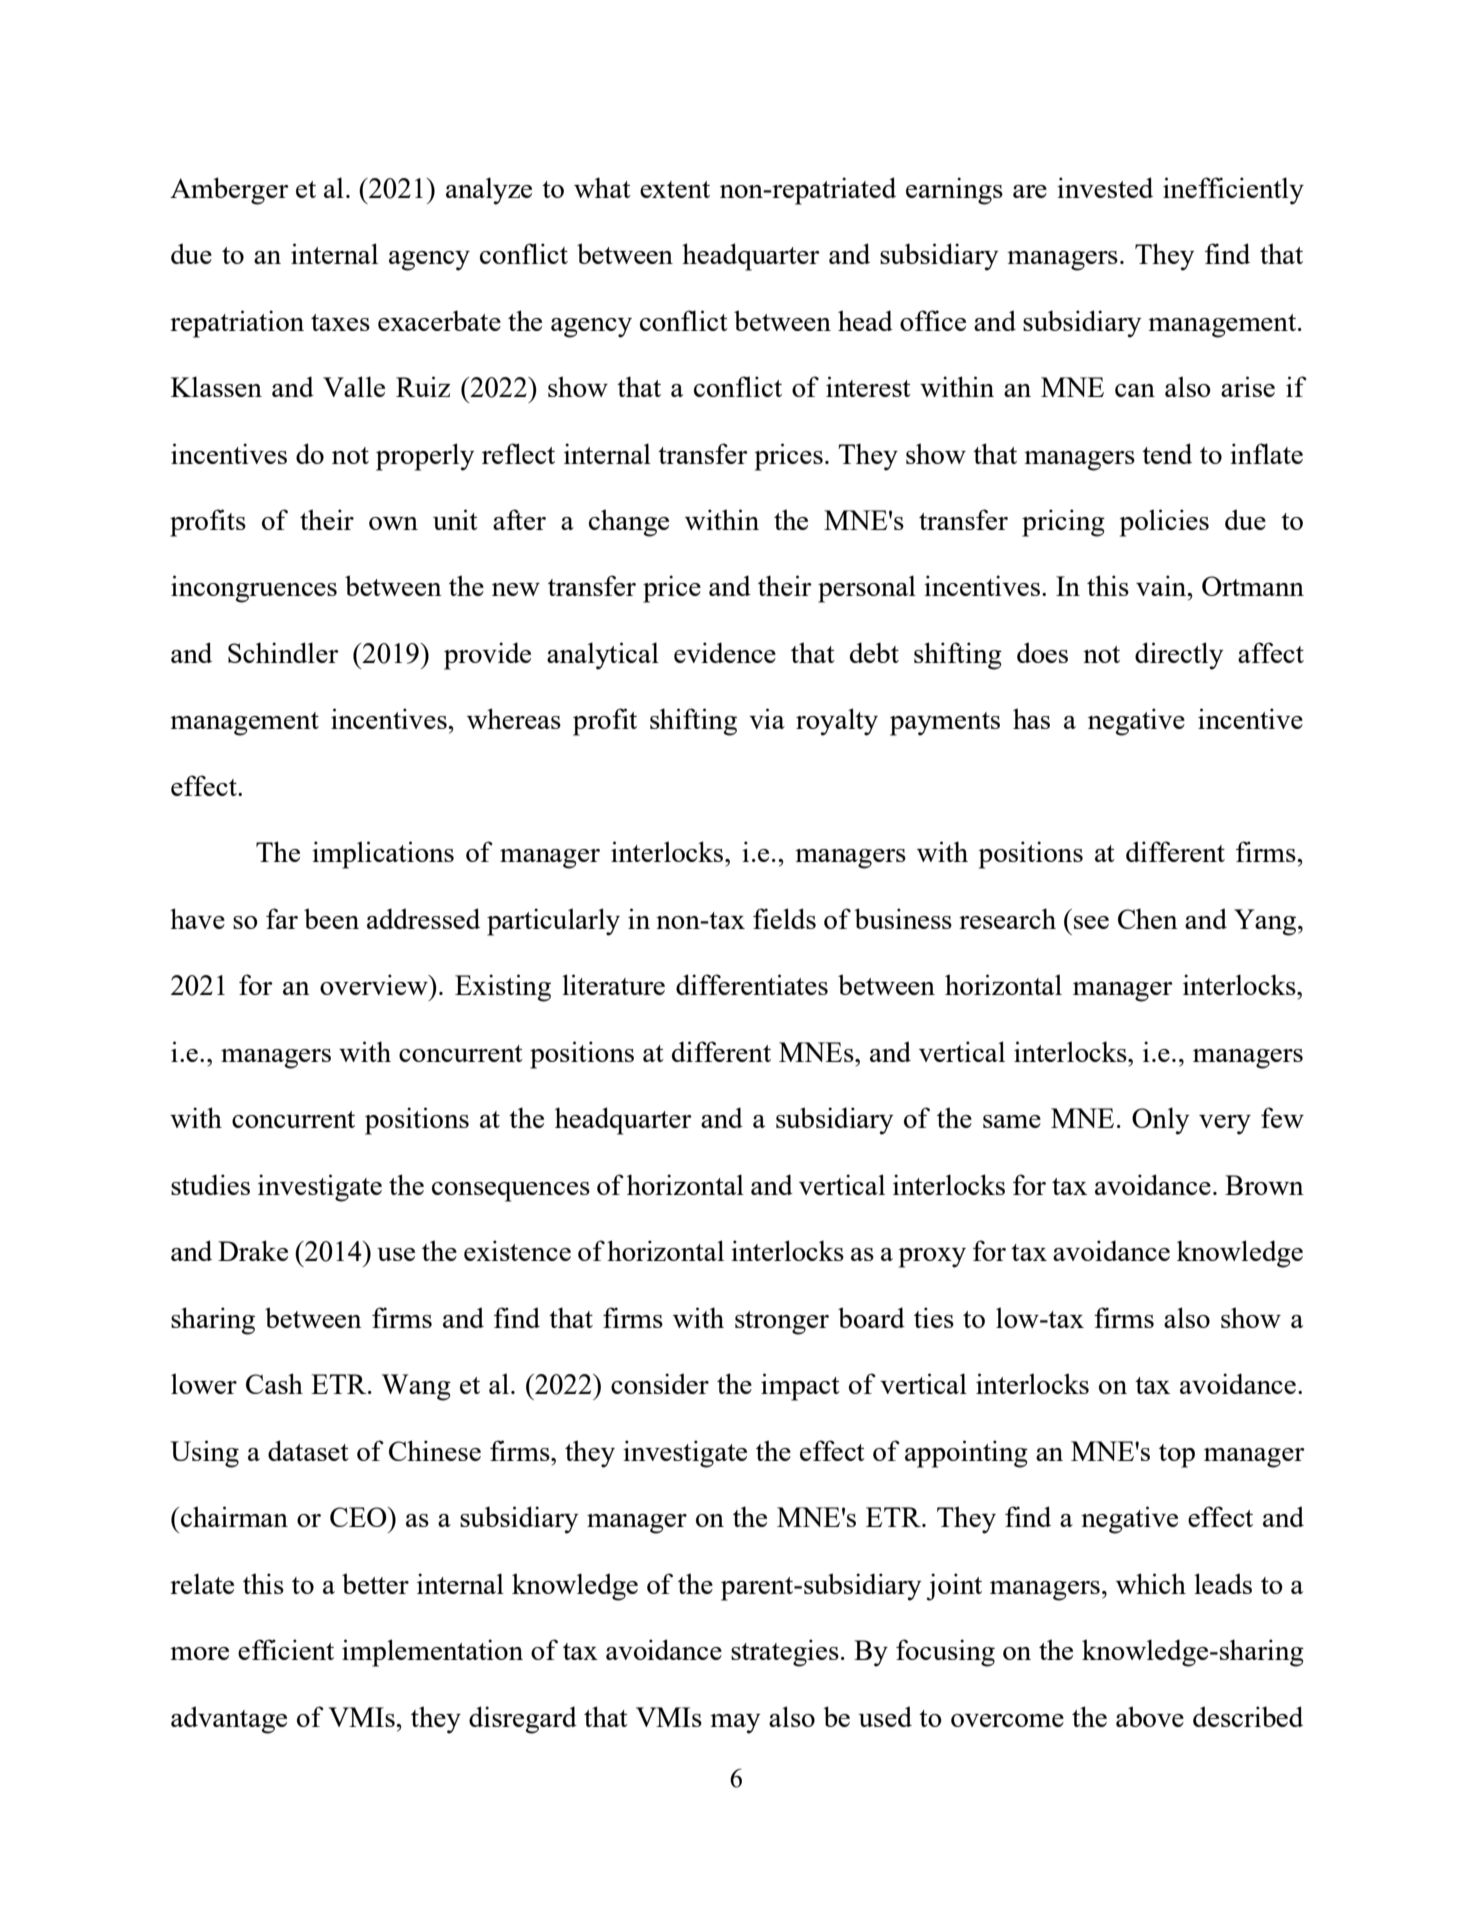  I want to click on extent, so click(675, 189).
